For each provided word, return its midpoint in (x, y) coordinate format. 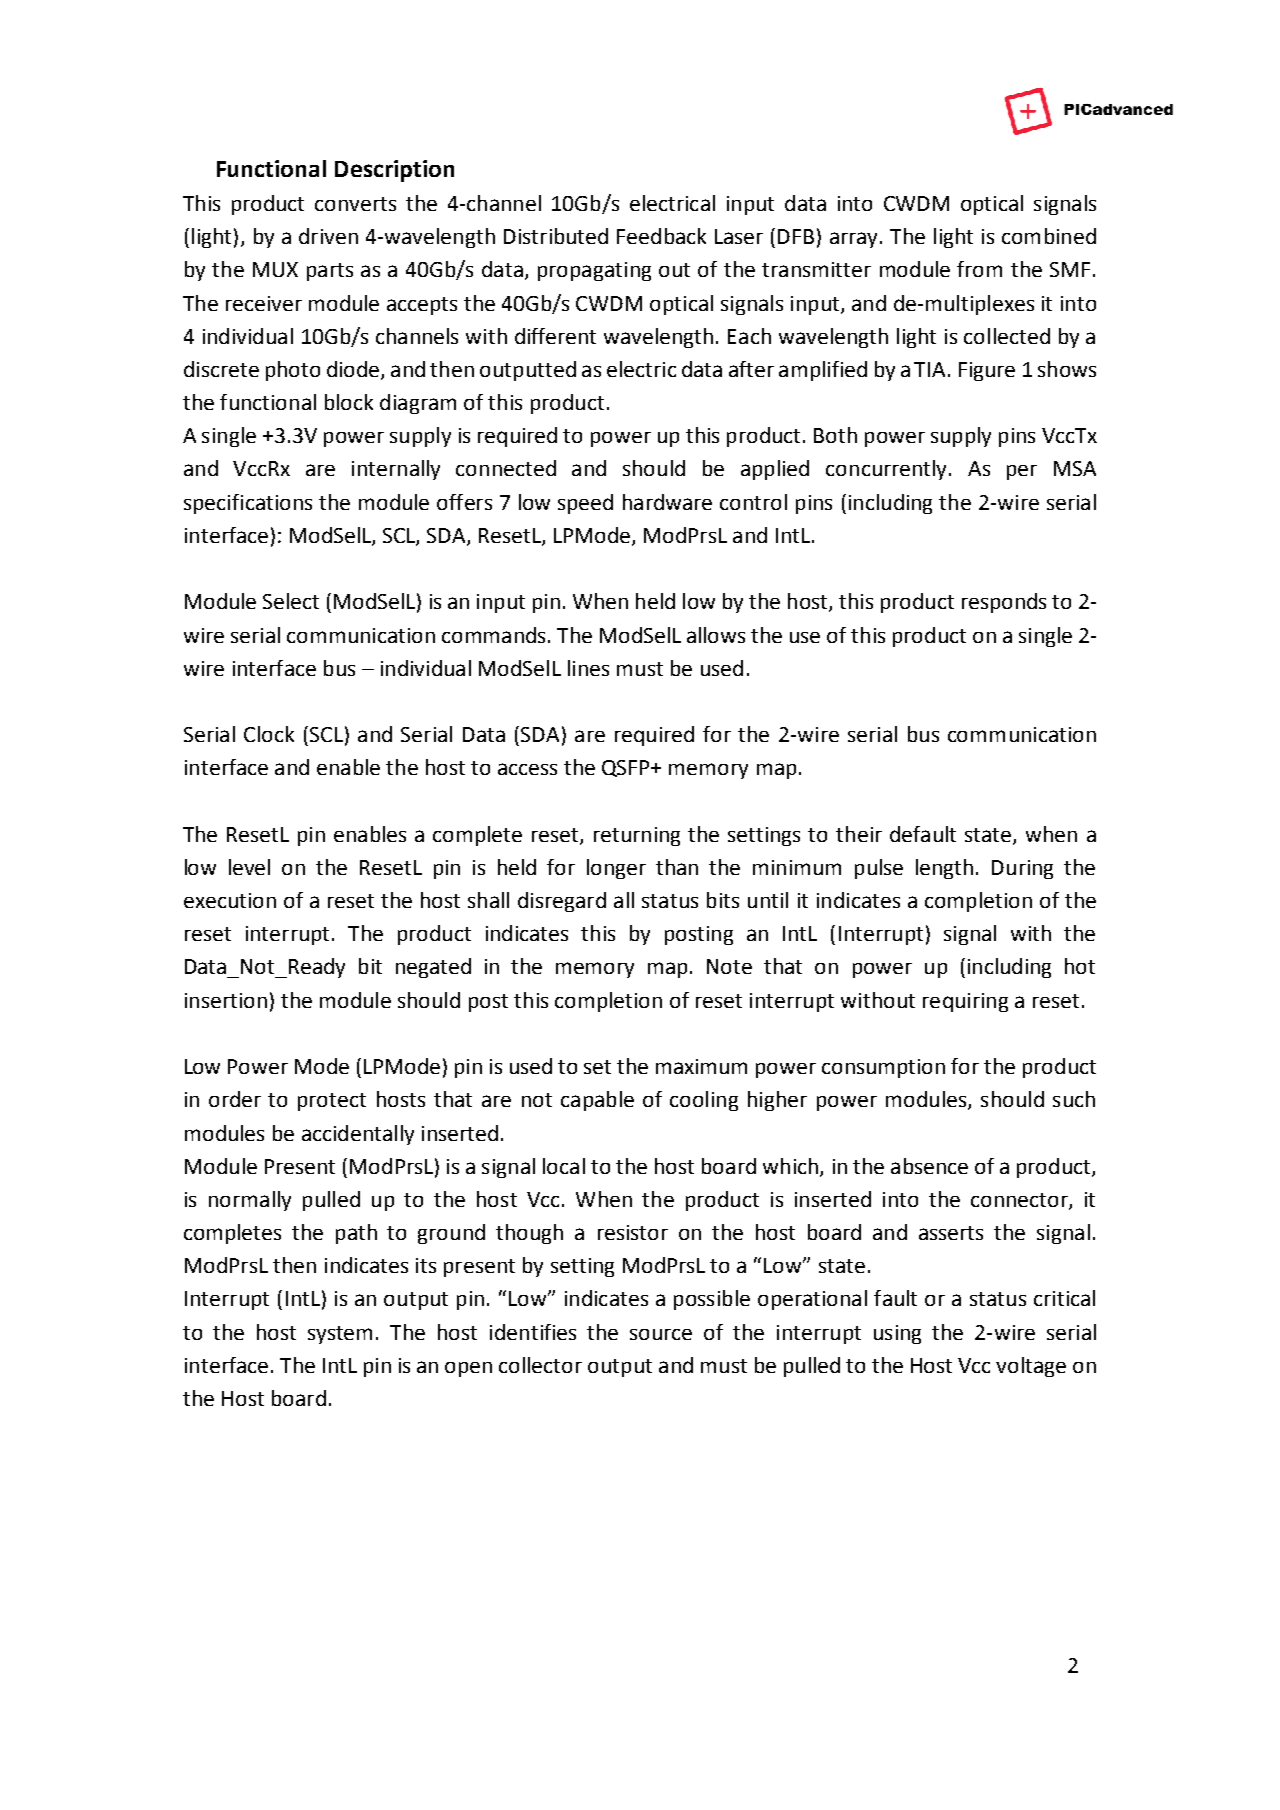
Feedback (661, 236)
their (859, 834)
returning (637, 836)
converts (355, 204)
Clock (269, 734)
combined (1049, 236)
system (340, 1335)
